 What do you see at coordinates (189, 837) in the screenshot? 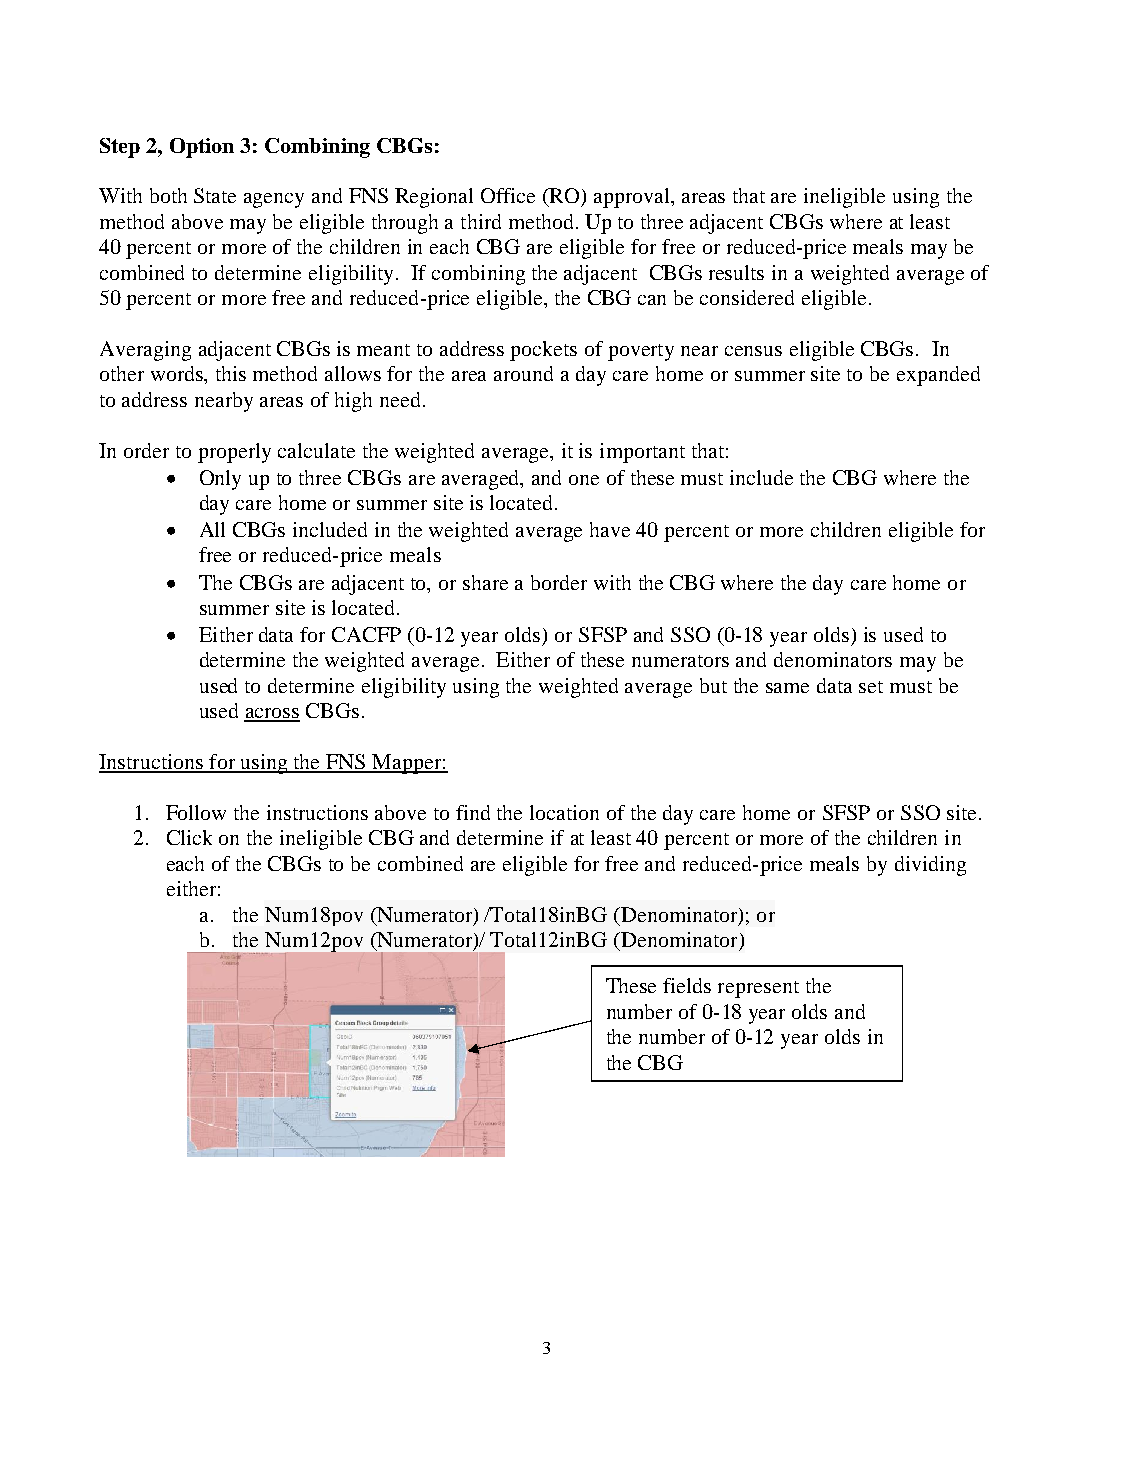
I see `Click` at bounding box center [189, 837].
